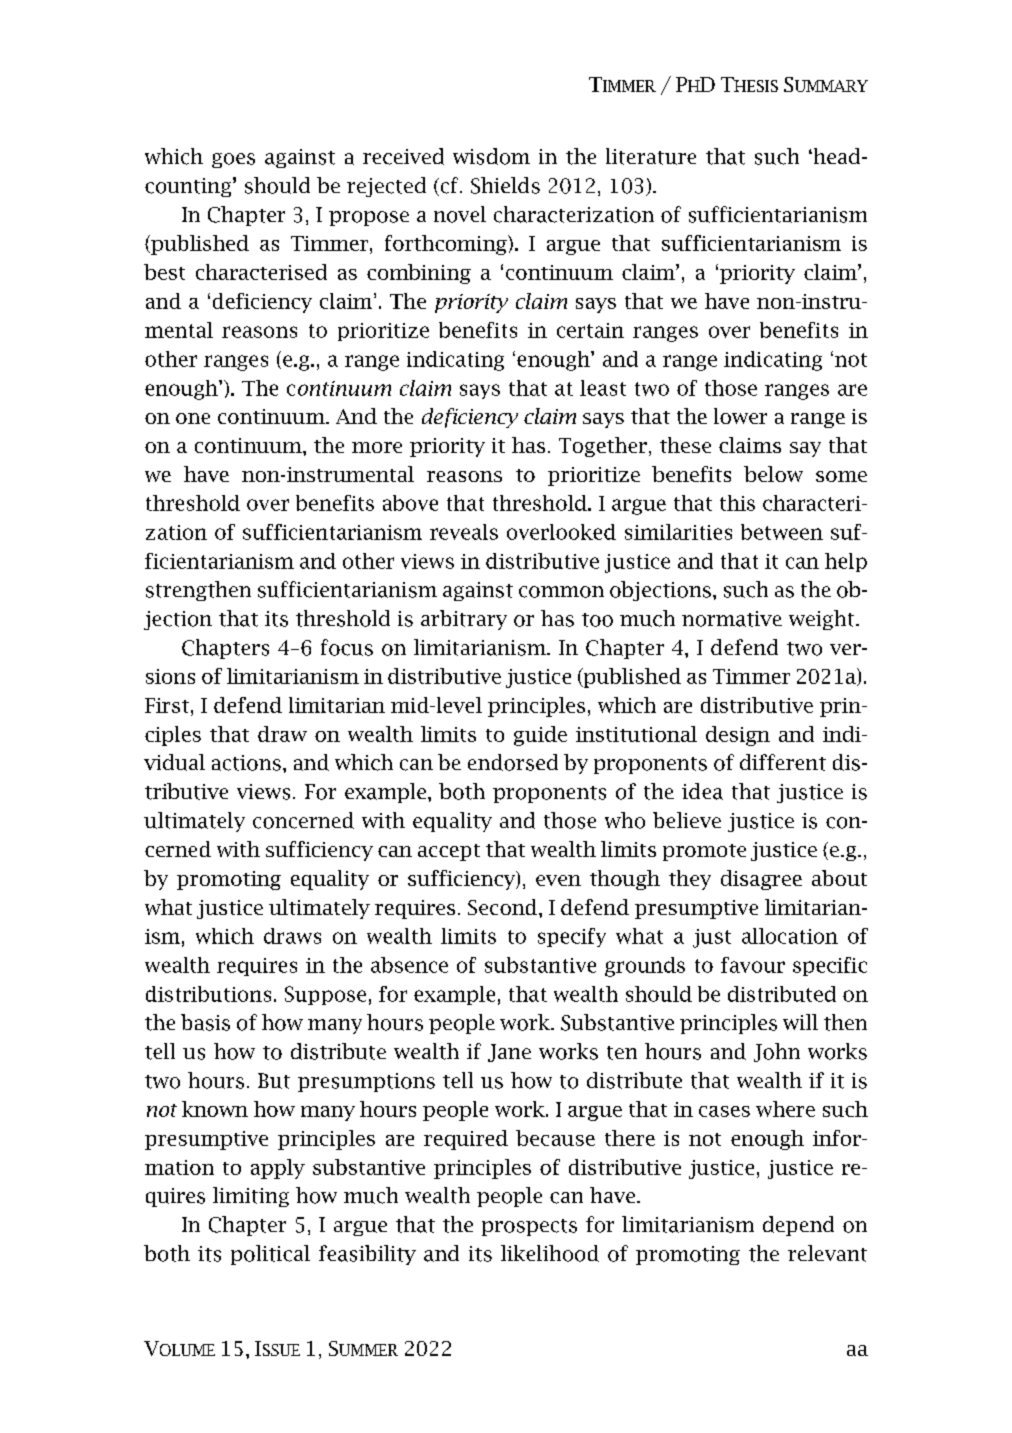 Image resolution: width=1012 pixels, height=1433 pixels. Describe the element at coordinates (270, 1255) in the page. I see `political` at that location.
